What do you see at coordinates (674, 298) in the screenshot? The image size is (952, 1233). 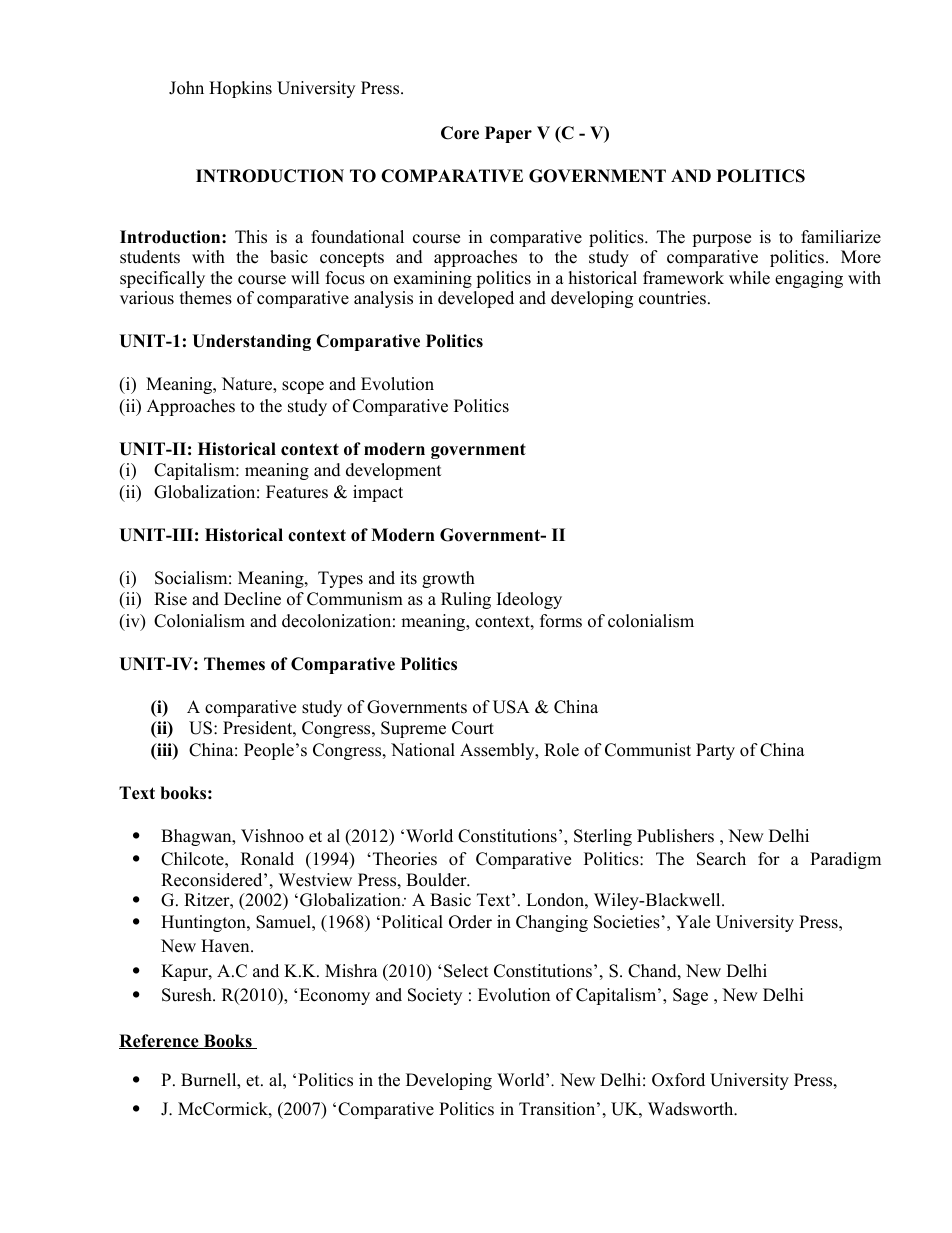 I see `countries` at bounding box center [674, 298].
